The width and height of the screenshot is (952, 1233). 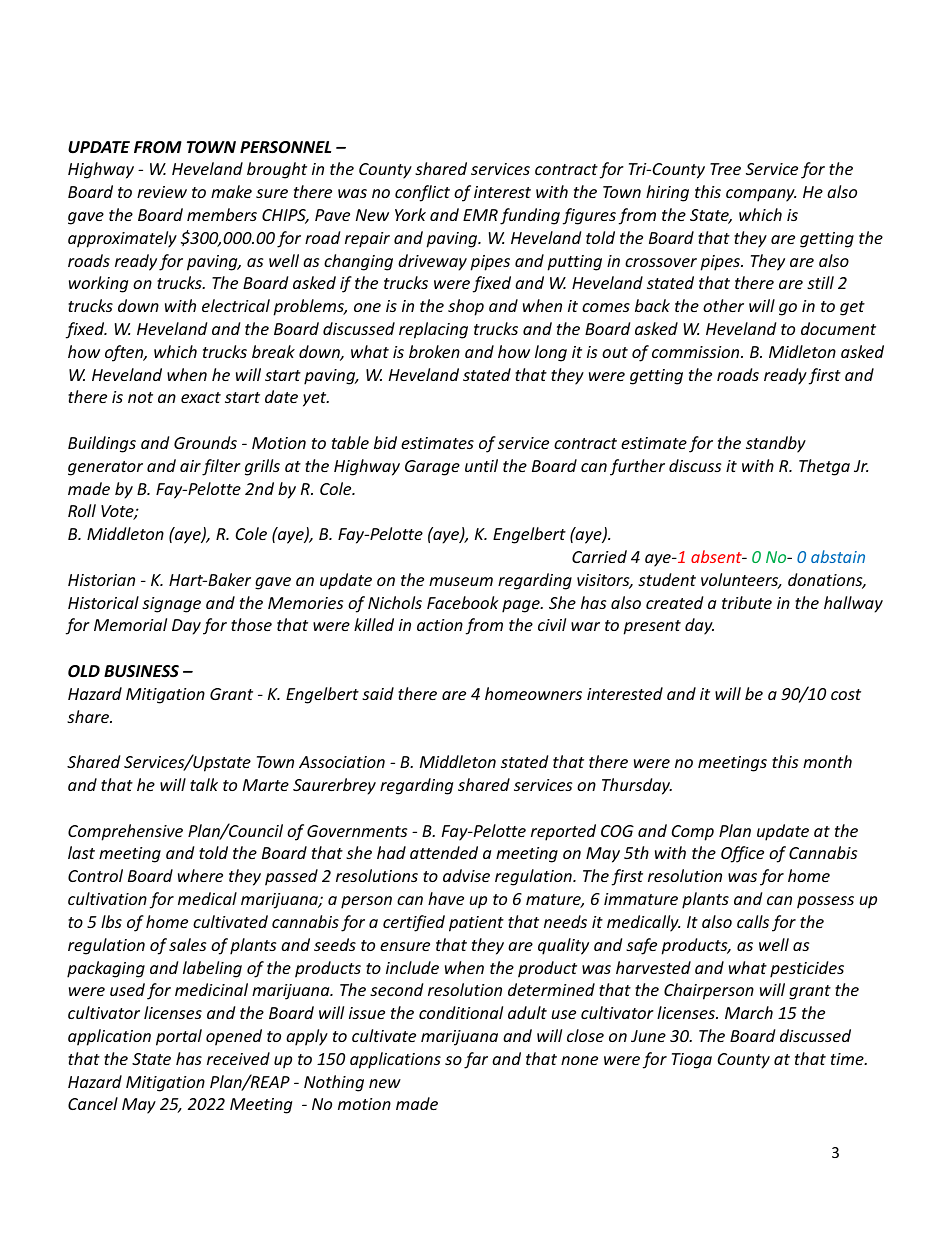 What do you see at coordinates (776, 444) in the screenshot?
I see `standby` at bounding box center [776, 444].
